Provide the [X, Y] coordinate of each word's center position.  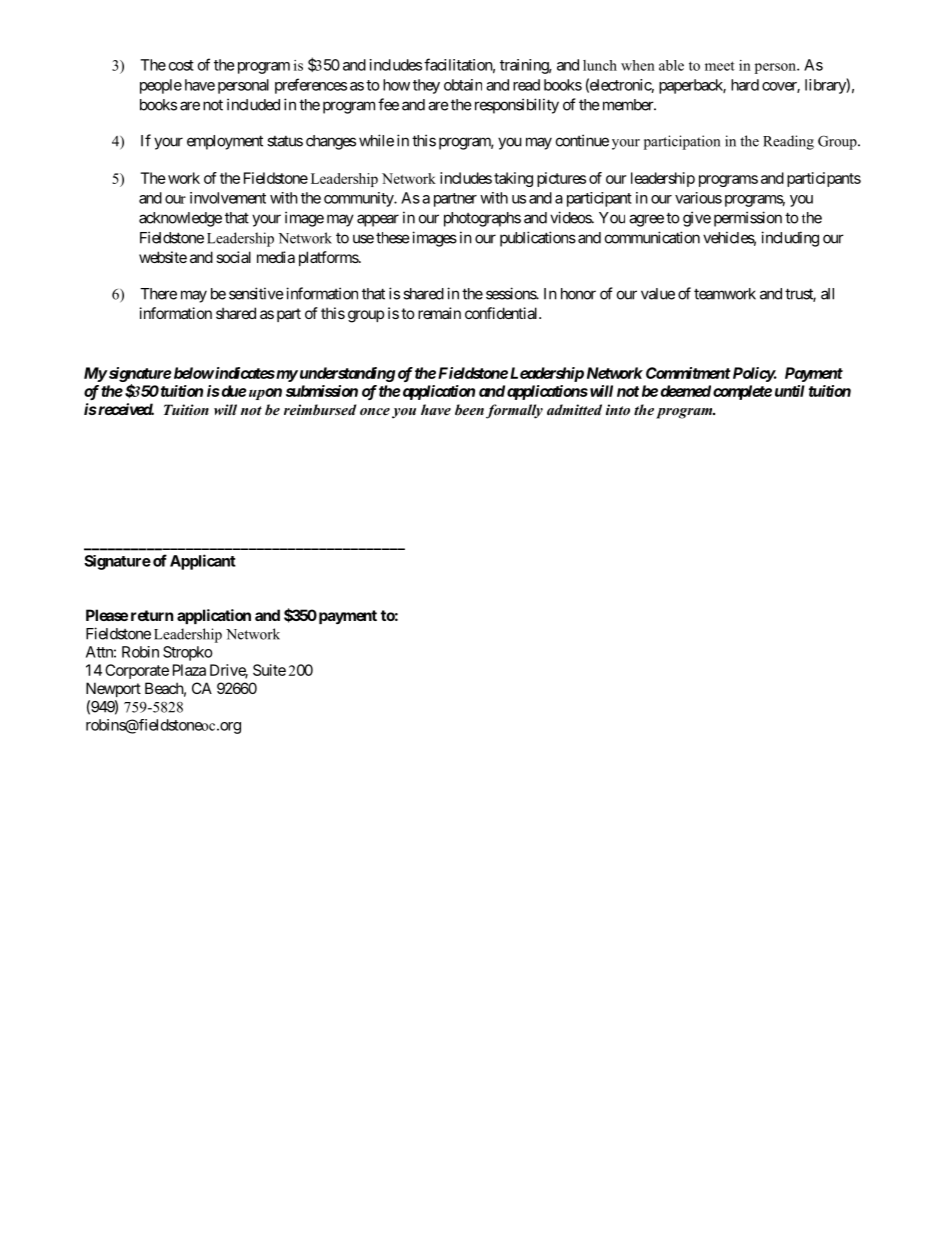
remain [439, 313]
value [658, 294]
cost [181, 65]
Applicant [203, 562]
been [469, 409]
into [618, 409]
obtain [463, 85]
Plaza [189, 670]
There [158, 294]
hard [745, 85]
